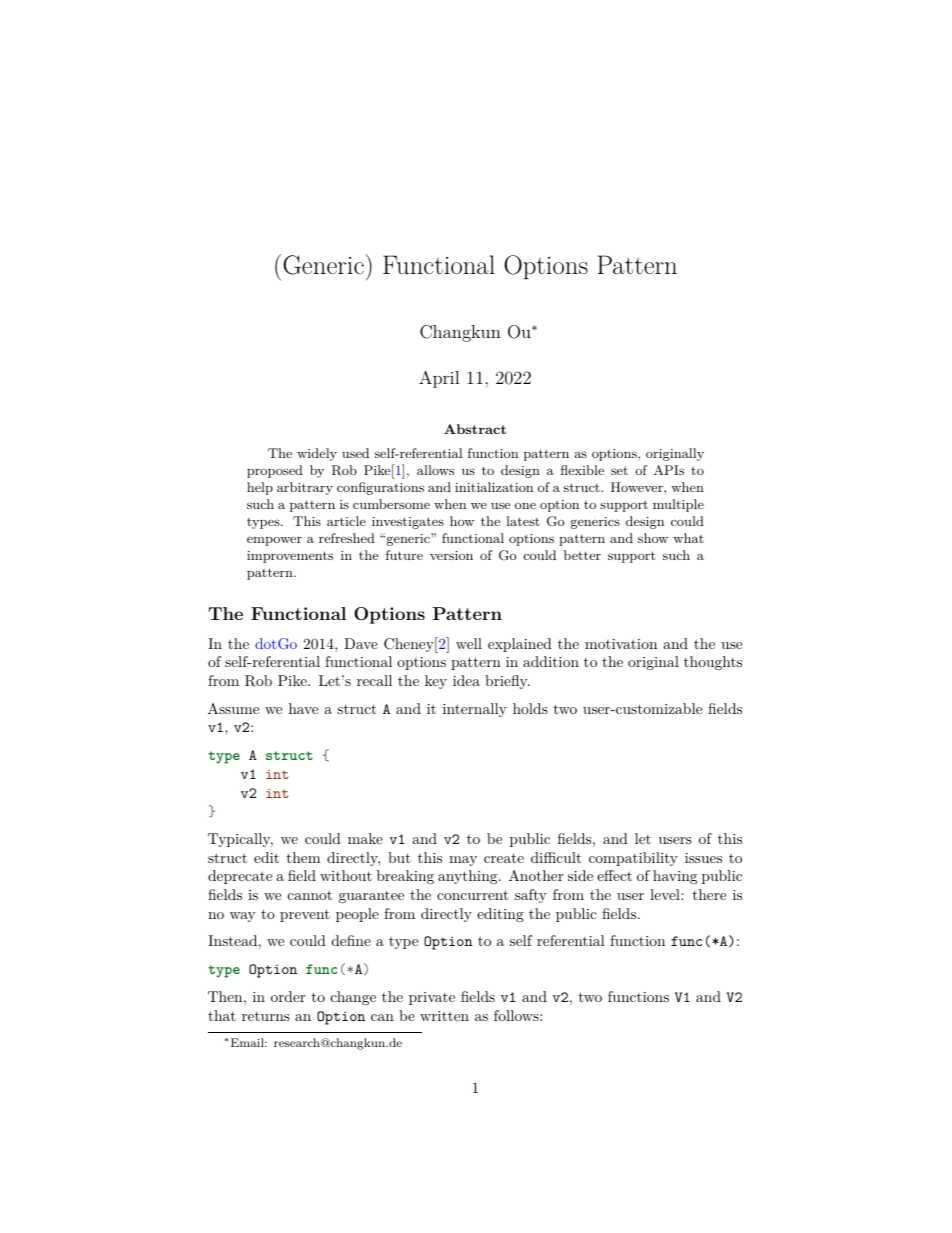  What do you see at coordinates (475, 710) in the page?
I see `internally` at bounding box center [475, 710].
